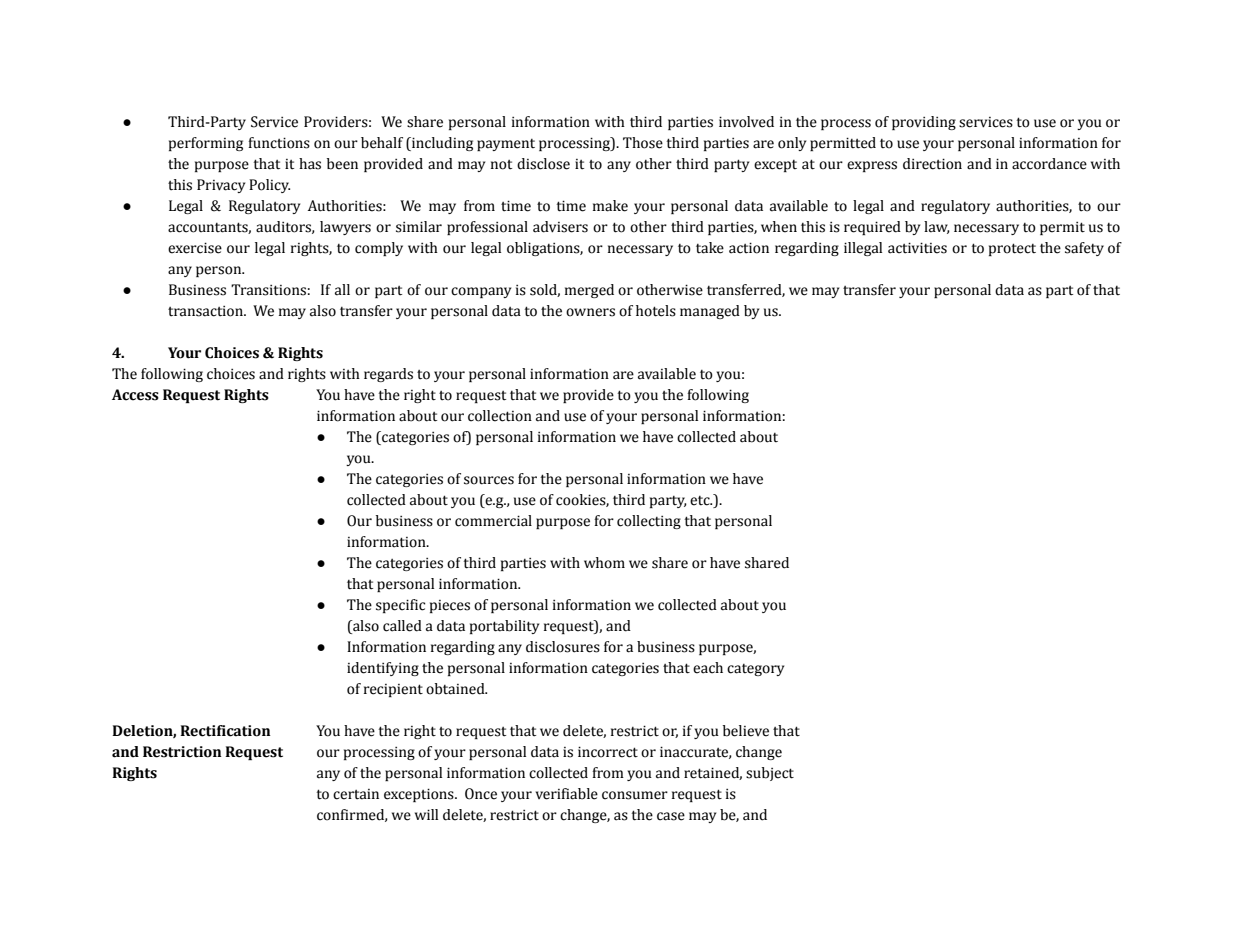 This document has height=952, width=1233. Describe the element at coordinates (135, 395) in the document. I see `Access` at that location.
